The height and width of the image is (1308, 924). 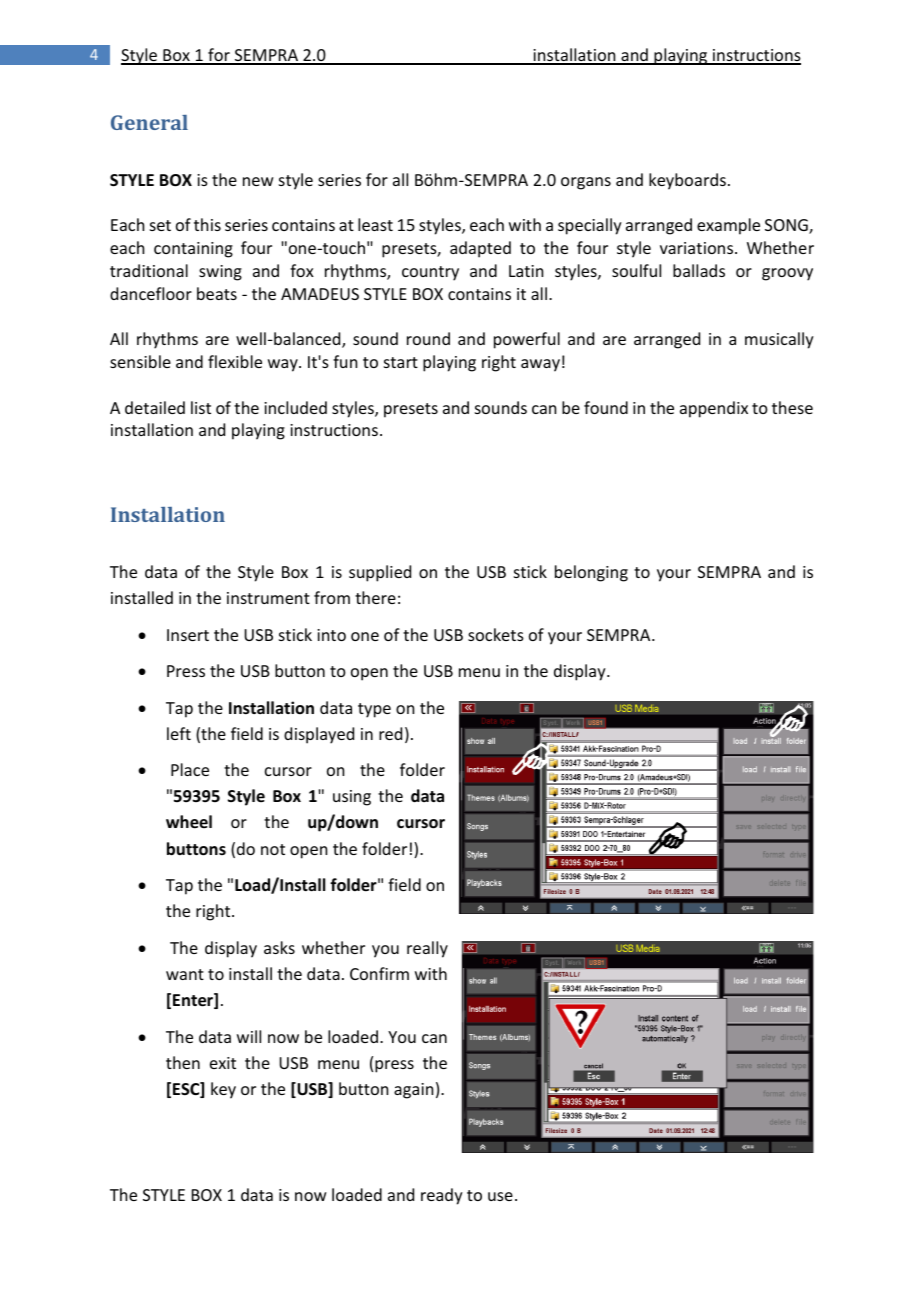 I want to click on sockets, so click(x=496, y=634).
